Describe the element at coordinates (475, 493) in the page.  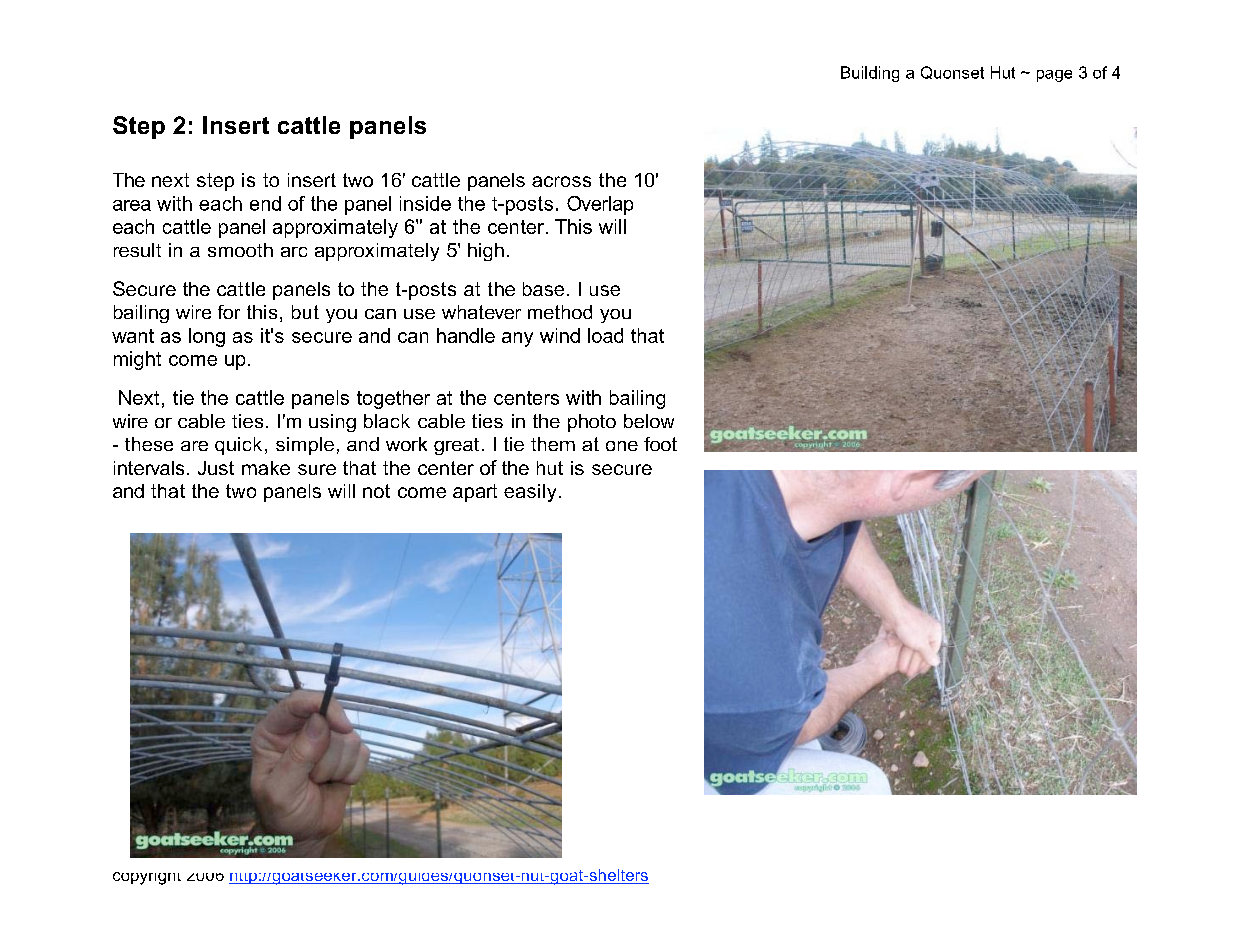
I see `apart` at that location.
